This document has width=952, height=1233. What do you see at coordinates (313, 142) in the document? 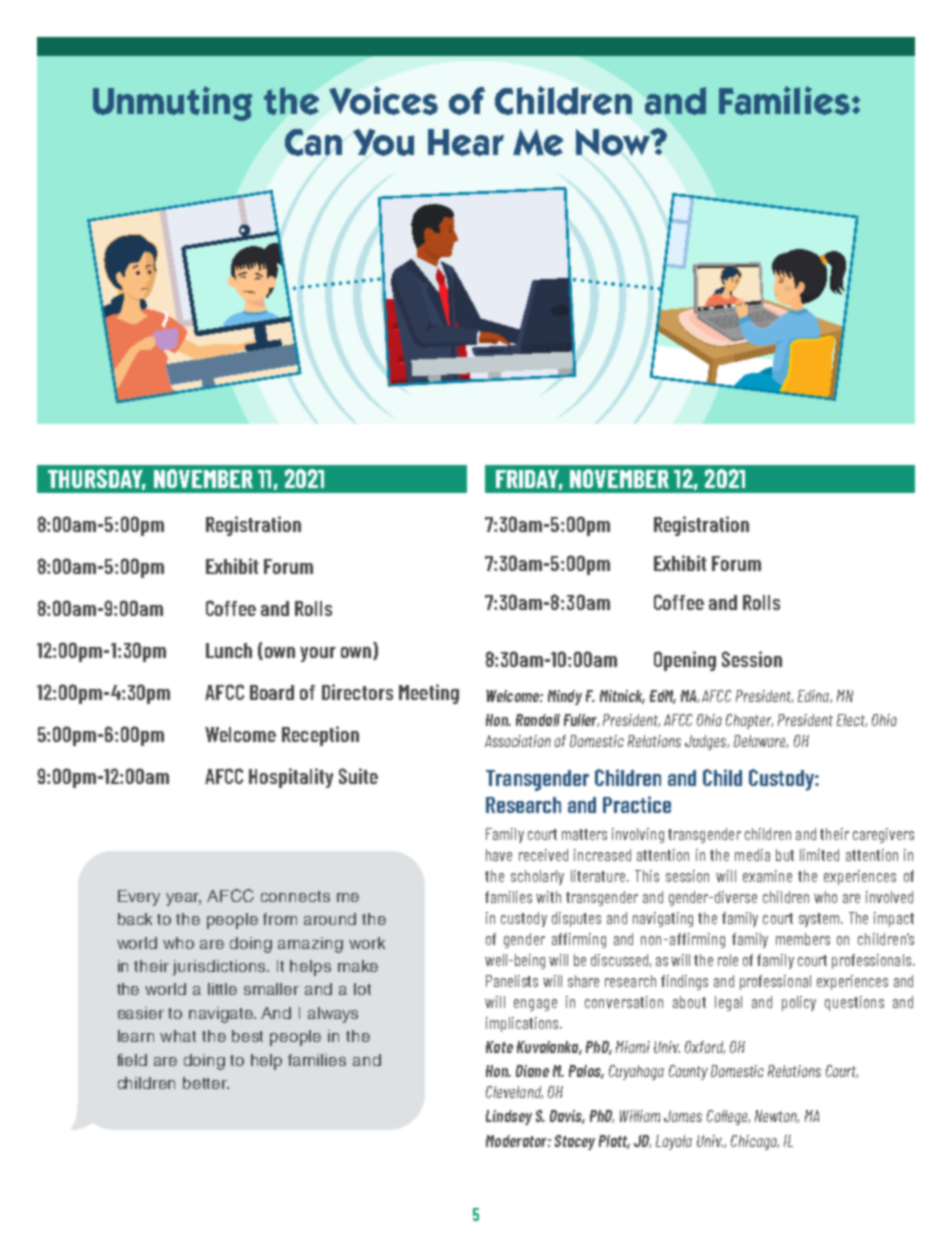
I see `Can` at bounding box center [313, 142].
